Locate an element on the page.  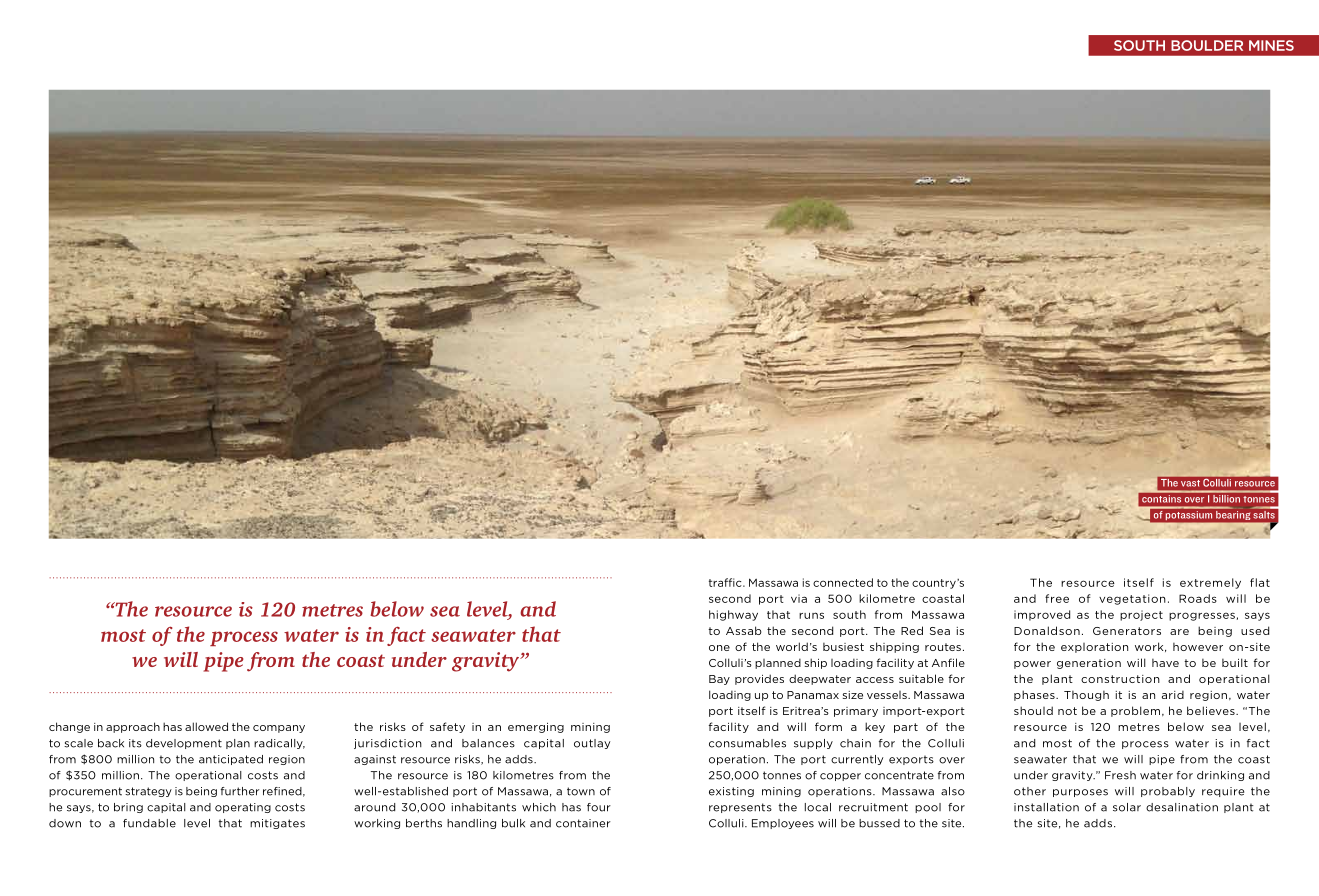
existing is located at coordinates (731, 792).
